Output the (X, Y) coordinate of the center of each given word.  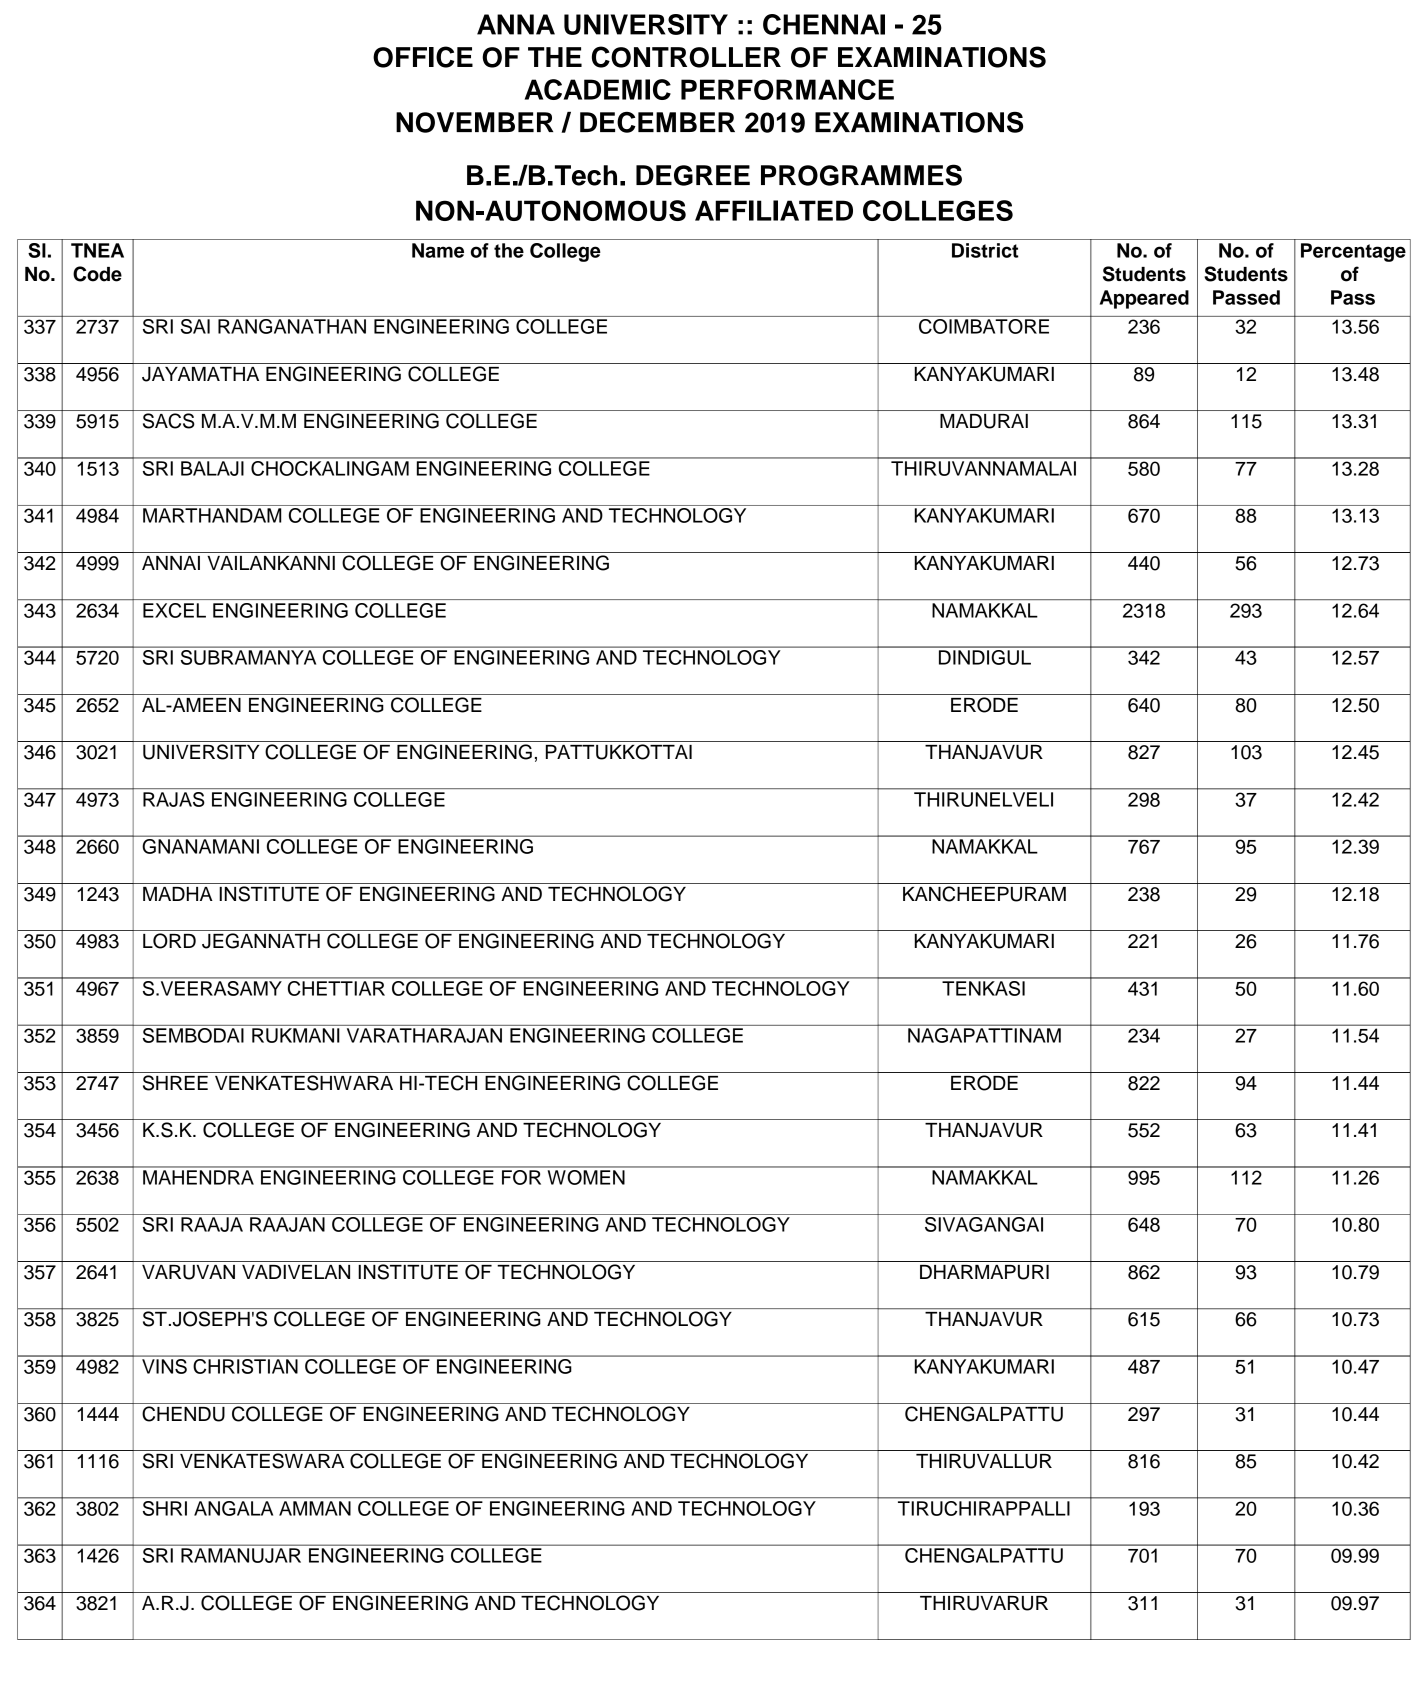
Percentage (1353, 252)
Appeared (1144, 299)
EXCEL (174, 610)
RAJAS (174, 799)
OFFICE (423, 57)
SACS (169, 421)
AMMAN (315, 1508)
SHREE (175, 1083)
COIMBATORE (984, 326)
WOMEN (586, 1176)
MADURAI (984, 421)
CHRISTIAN (246, 1366)
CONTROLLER (686, 57)
